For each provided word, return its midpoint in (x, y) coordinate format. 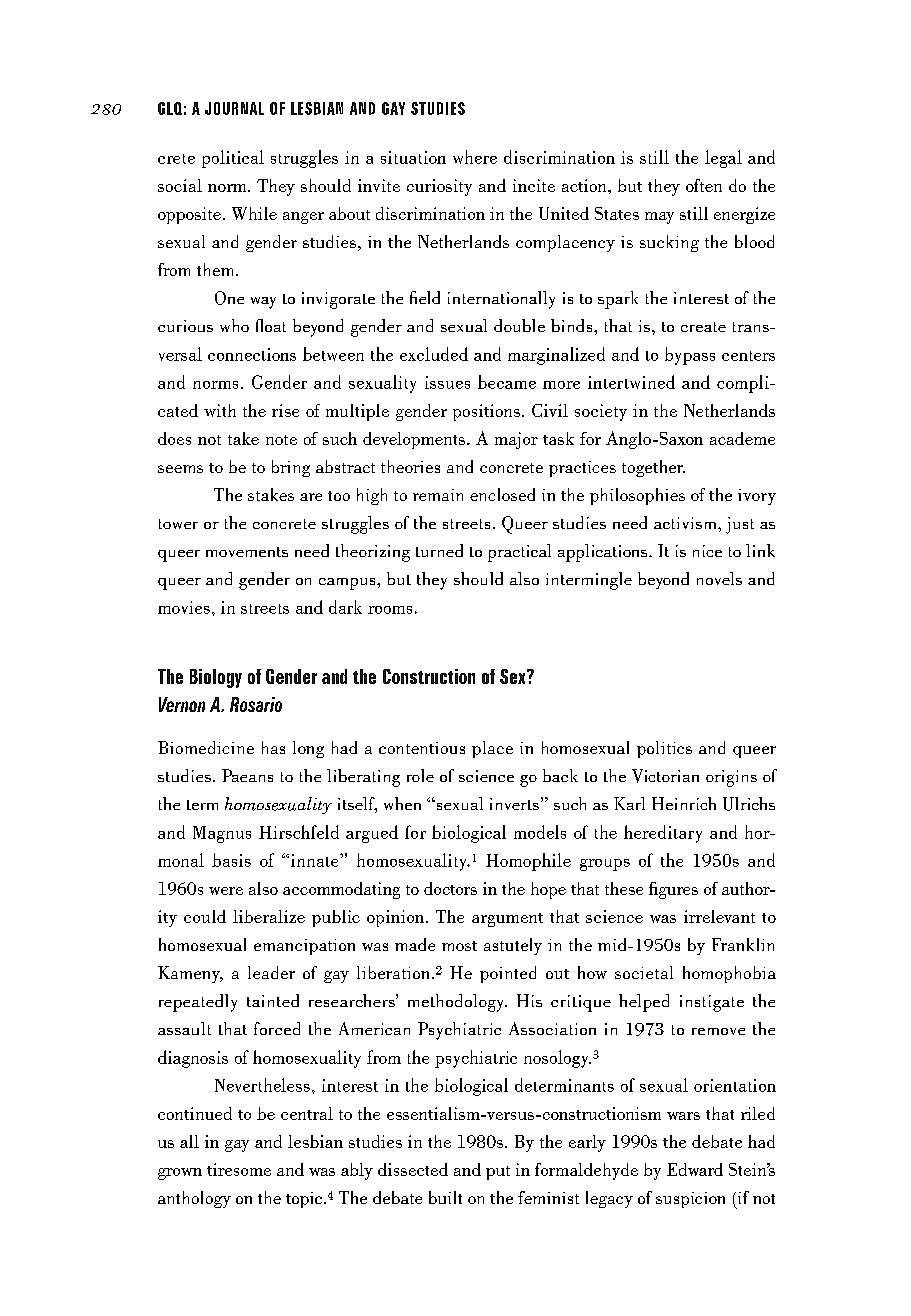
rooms (390, 610)
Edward (695, 1169)
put (498, 1173)
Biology (216, 678)
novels (719, 578)
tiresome (239, 1169)
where (475, 157)
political (233, 159)
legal (723, 159)
